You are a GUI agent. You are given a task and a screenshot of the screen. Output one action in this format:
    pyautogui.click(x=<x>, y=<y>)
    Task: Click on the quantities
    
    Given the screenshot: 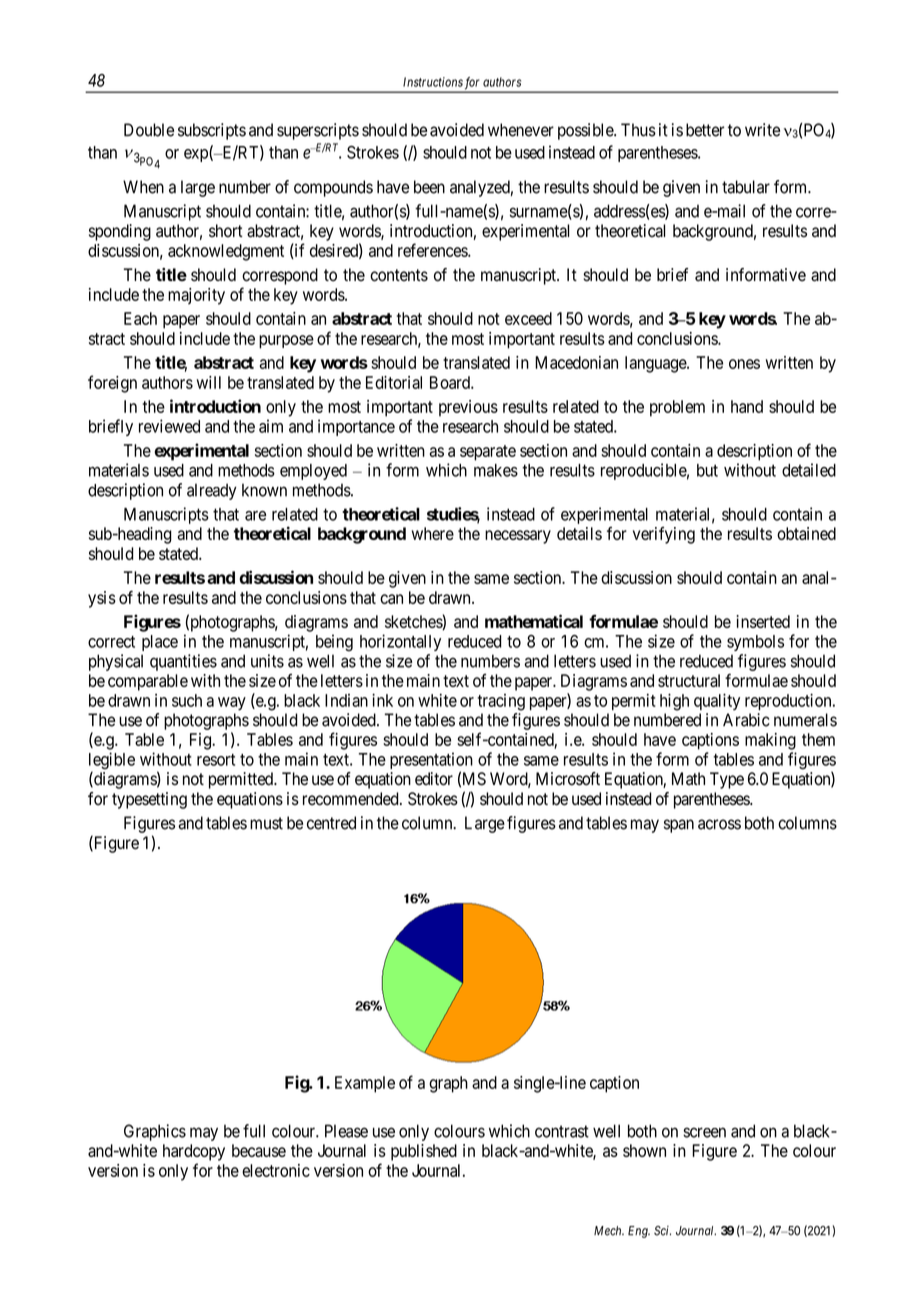 What is the action you would take?
    pyautogui.click(x=183, y=662)
